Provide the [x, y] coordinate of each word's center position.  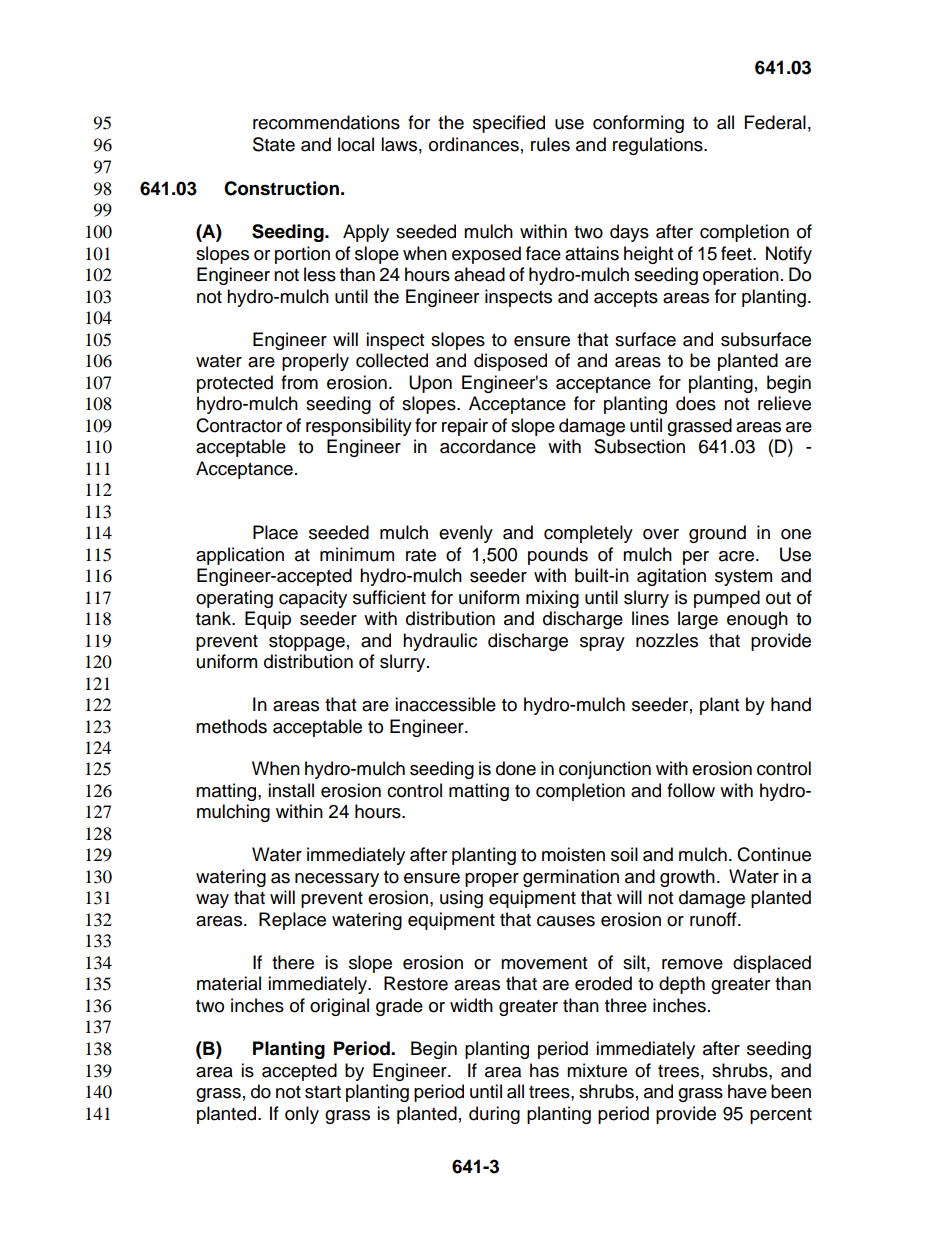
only [302, 1115]
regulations [659, 146]
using [461, 899]
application [240, 556]
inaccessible [445, 704]
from [299, 382]
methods [231, 726]
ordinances [474, 144]
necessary [337, 880]
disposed [510, 362]
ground [717, 534]
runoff [714, 919]
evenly [466, 534]
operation [741, 276]
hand [791, 704]
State [274, 144]
